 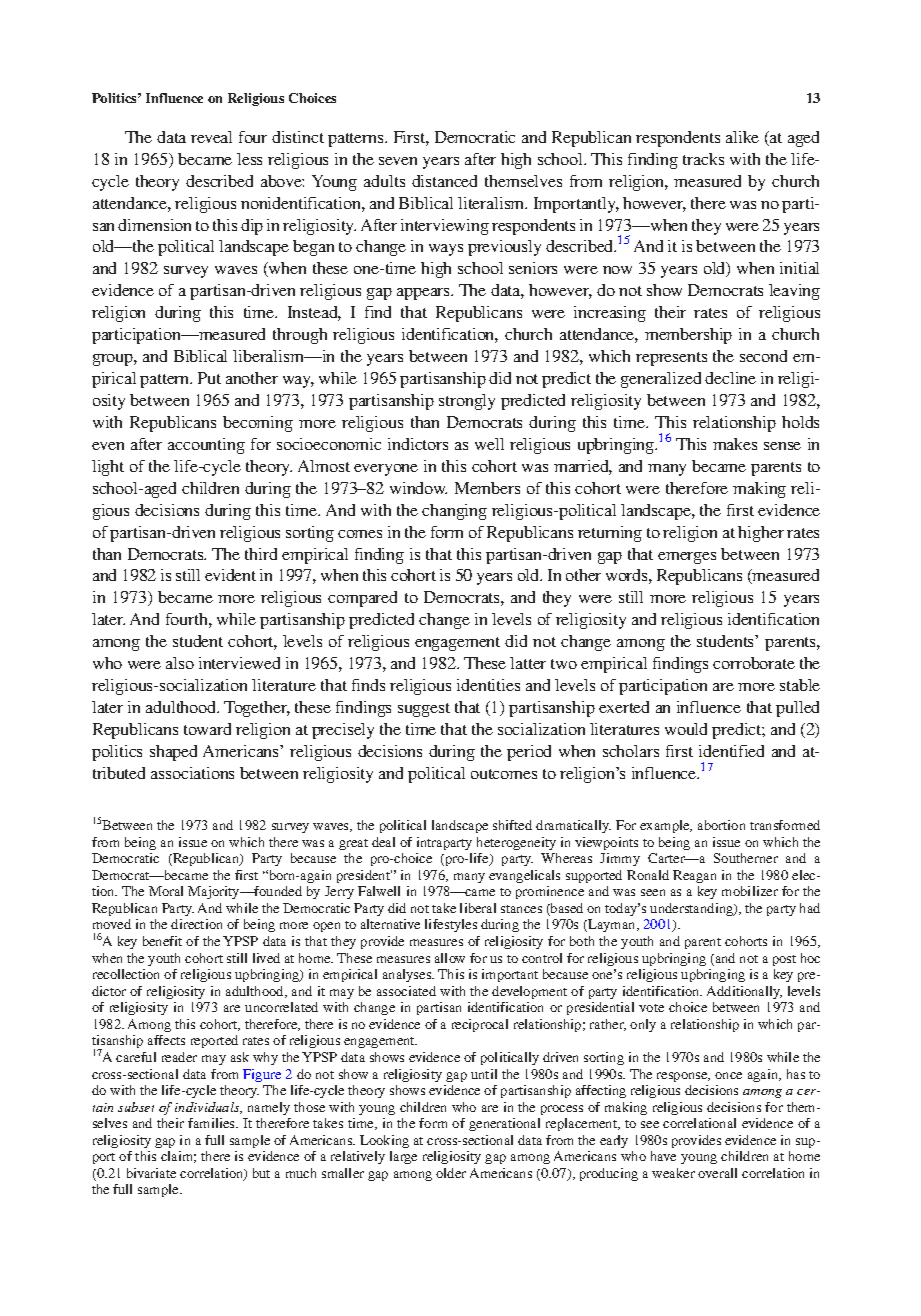 What do you see at coordinates (717, 1173) in the screenshot?
I see `overall` at bounding box center [717, 1173].
